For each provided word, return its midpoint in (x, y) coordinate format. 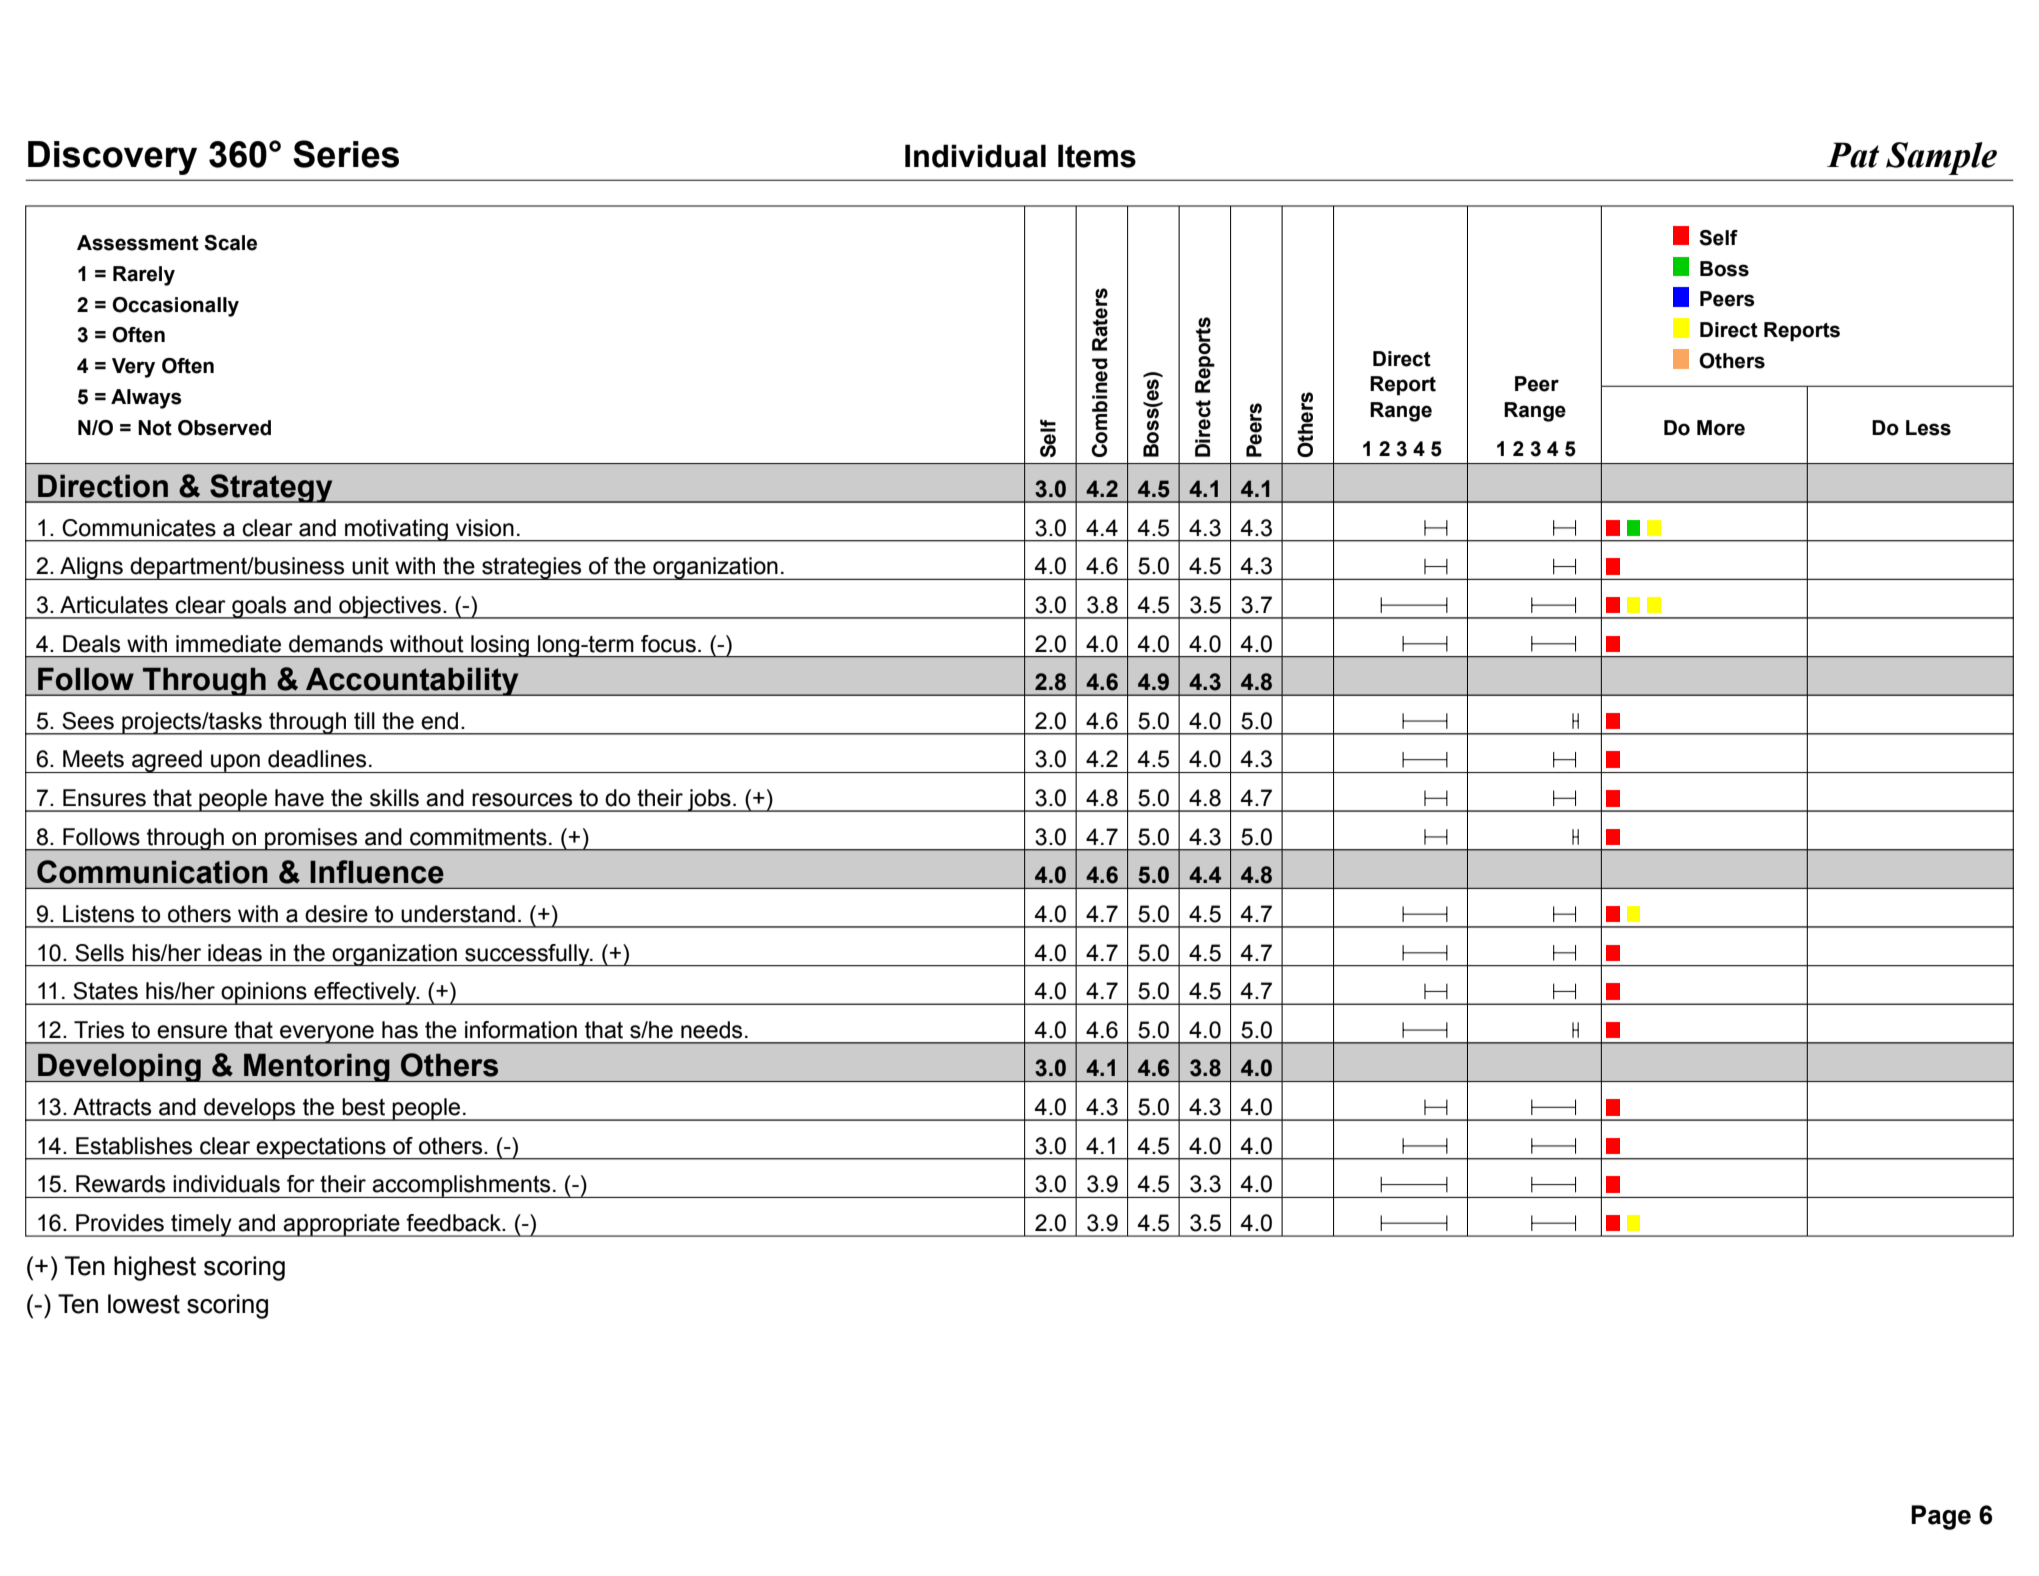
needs (711, 1030)
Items (1097, 156)
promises (311, 839)
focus (668, 644)
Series (346, 154)
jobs (709, 800)
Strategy (271, 488)
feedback (454, 1223)
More (1721, 428)
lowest (144, 1304)
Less (1928, 428)
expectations (321, 1148)
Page (1941, 1517)
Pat (1853, 155)
